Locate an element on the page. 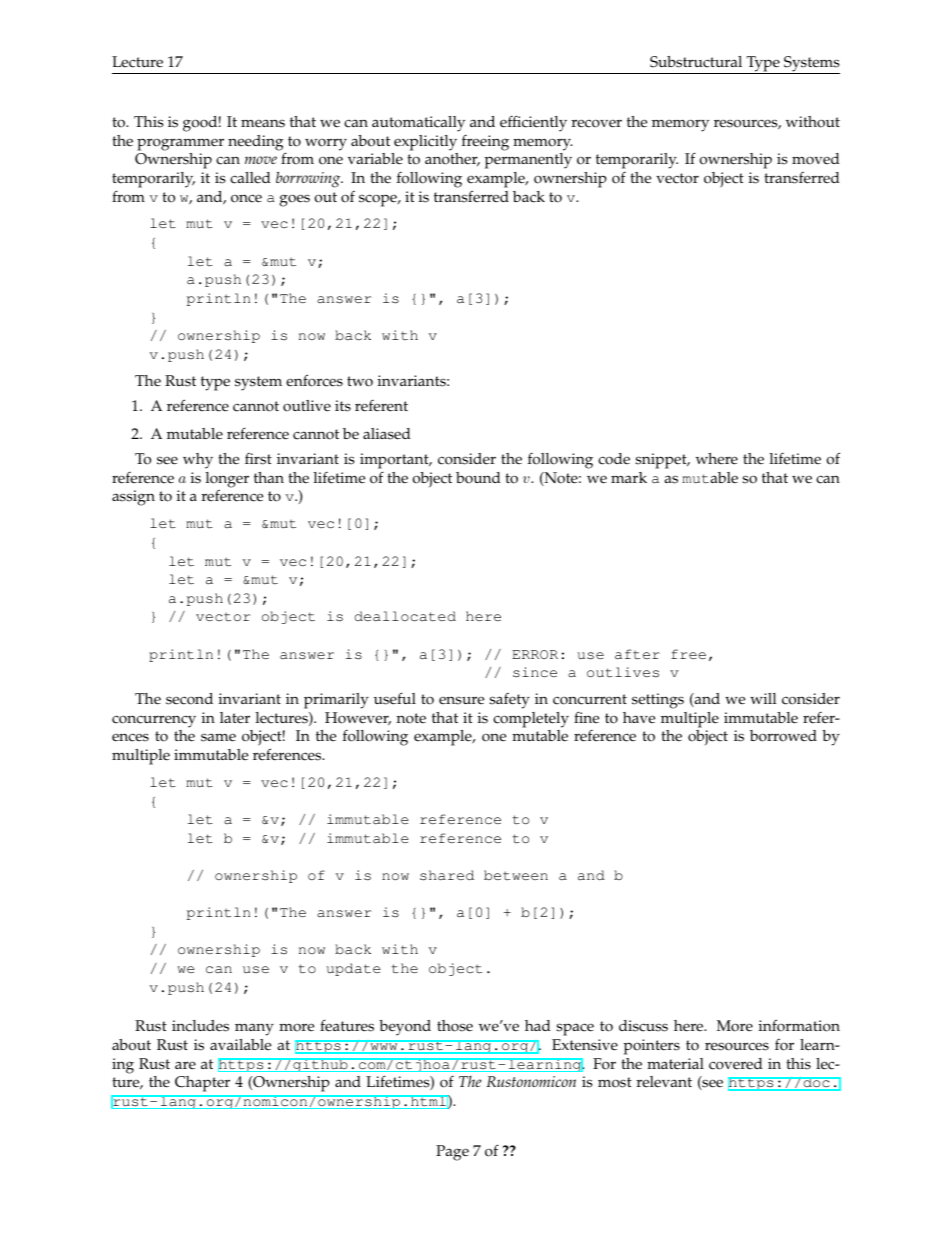 The image size is (952, 1233). deallocated is located at coordinates (405, 616).
